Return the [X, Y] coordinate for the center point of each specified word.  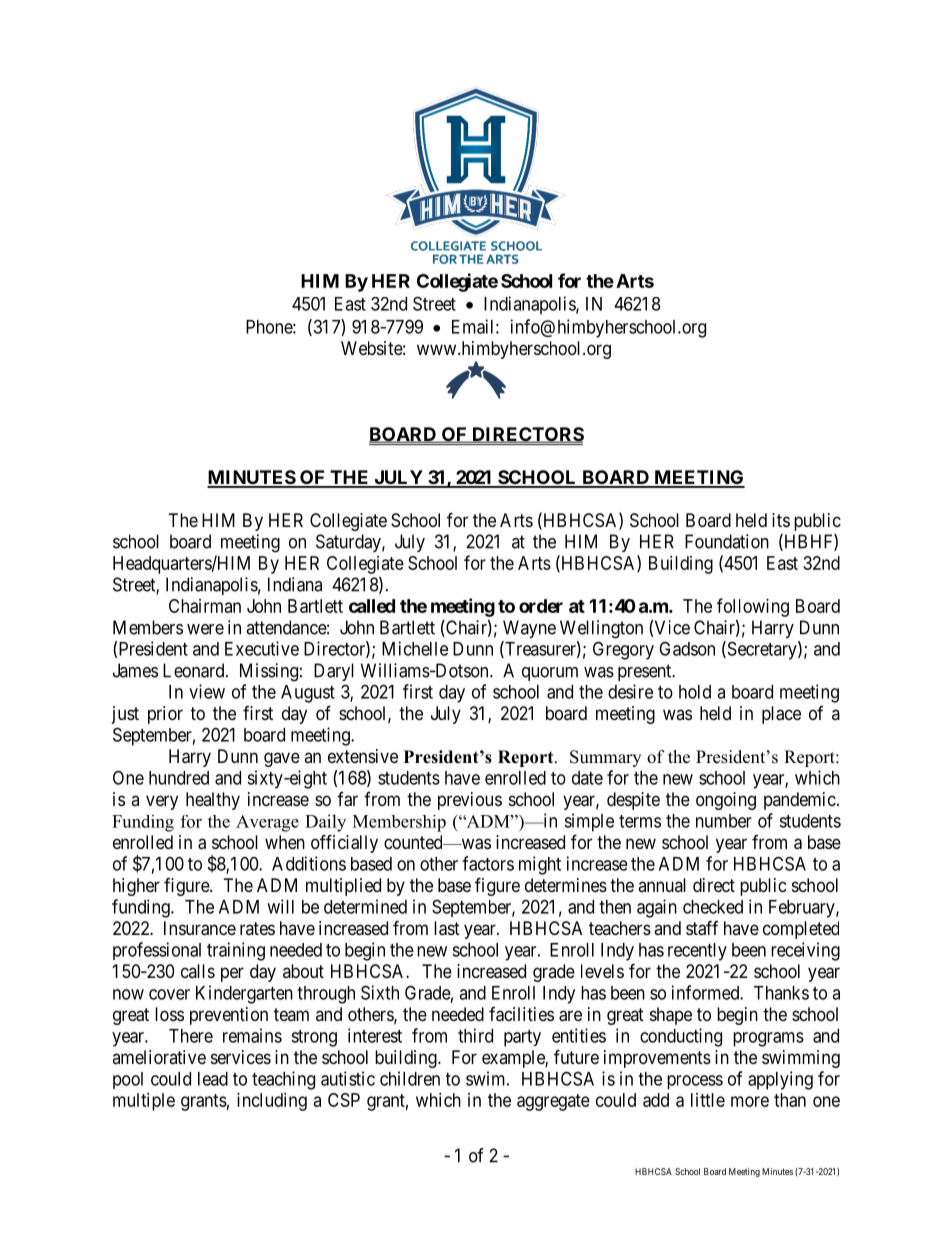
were [205, 629]
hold [695, 692]
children [410, 1078]
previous [470, 801]
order [541, 606]
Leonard [195, 670]
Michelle [415, 648]
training [236, 951]
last [447, 928]
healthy [213, 801]
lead [213, 1079]
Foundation [727, 541]
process [695, 1082]
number [724, 821]
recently [697, 952]
